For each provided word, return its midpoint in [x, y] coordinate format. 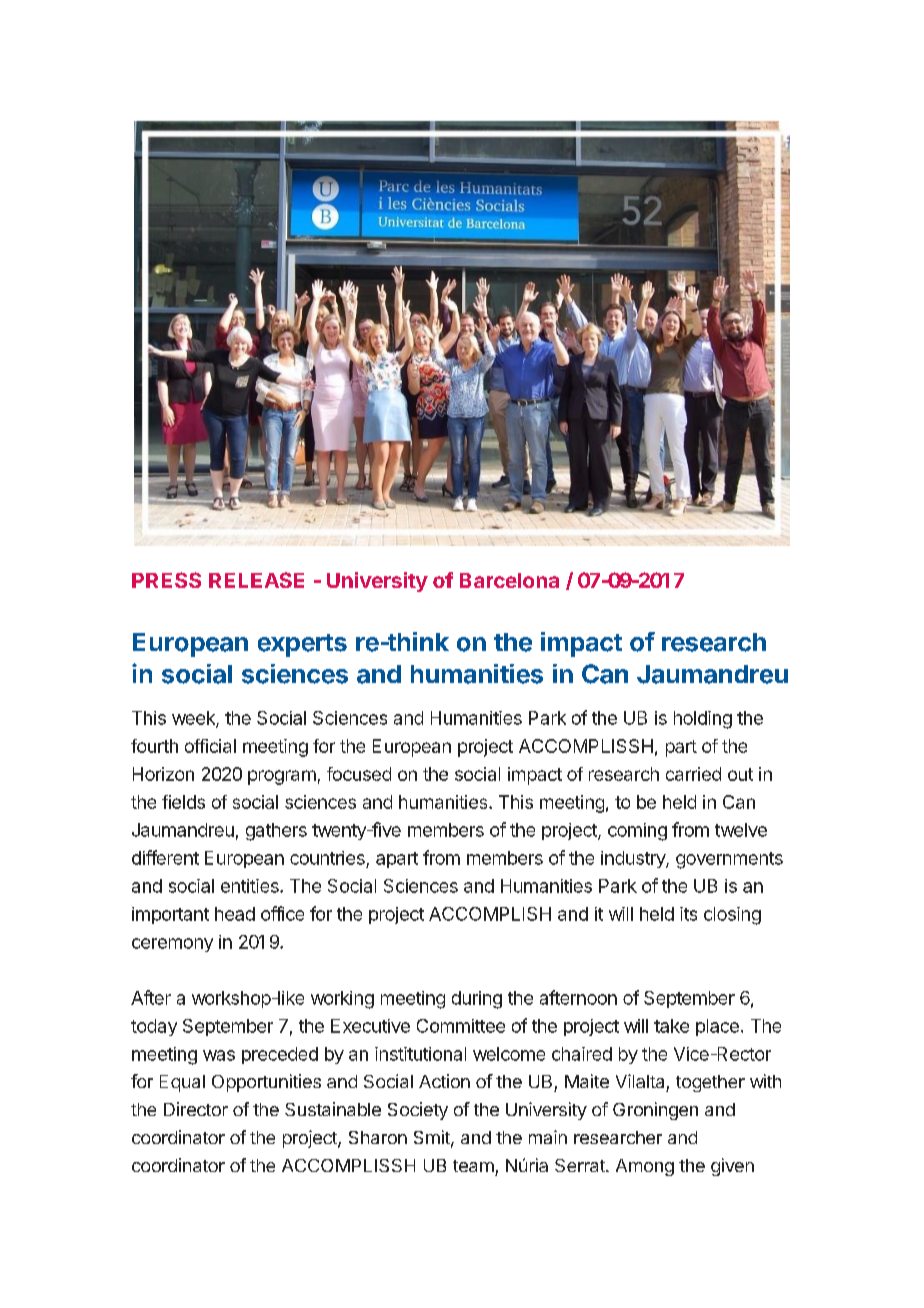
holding [703, 720]
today [154, 1027]
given [732, 1167]
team [473, 1166]
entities [251, 886]
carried [693, 774]
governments [729, 860]
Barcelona [509, 580]
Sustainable [333, 1109]
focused [359, 774]
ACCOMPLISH [490, 914]
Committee [461, 1026]
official [210, 746]
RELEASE [256, 580]
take [671, 1026]
